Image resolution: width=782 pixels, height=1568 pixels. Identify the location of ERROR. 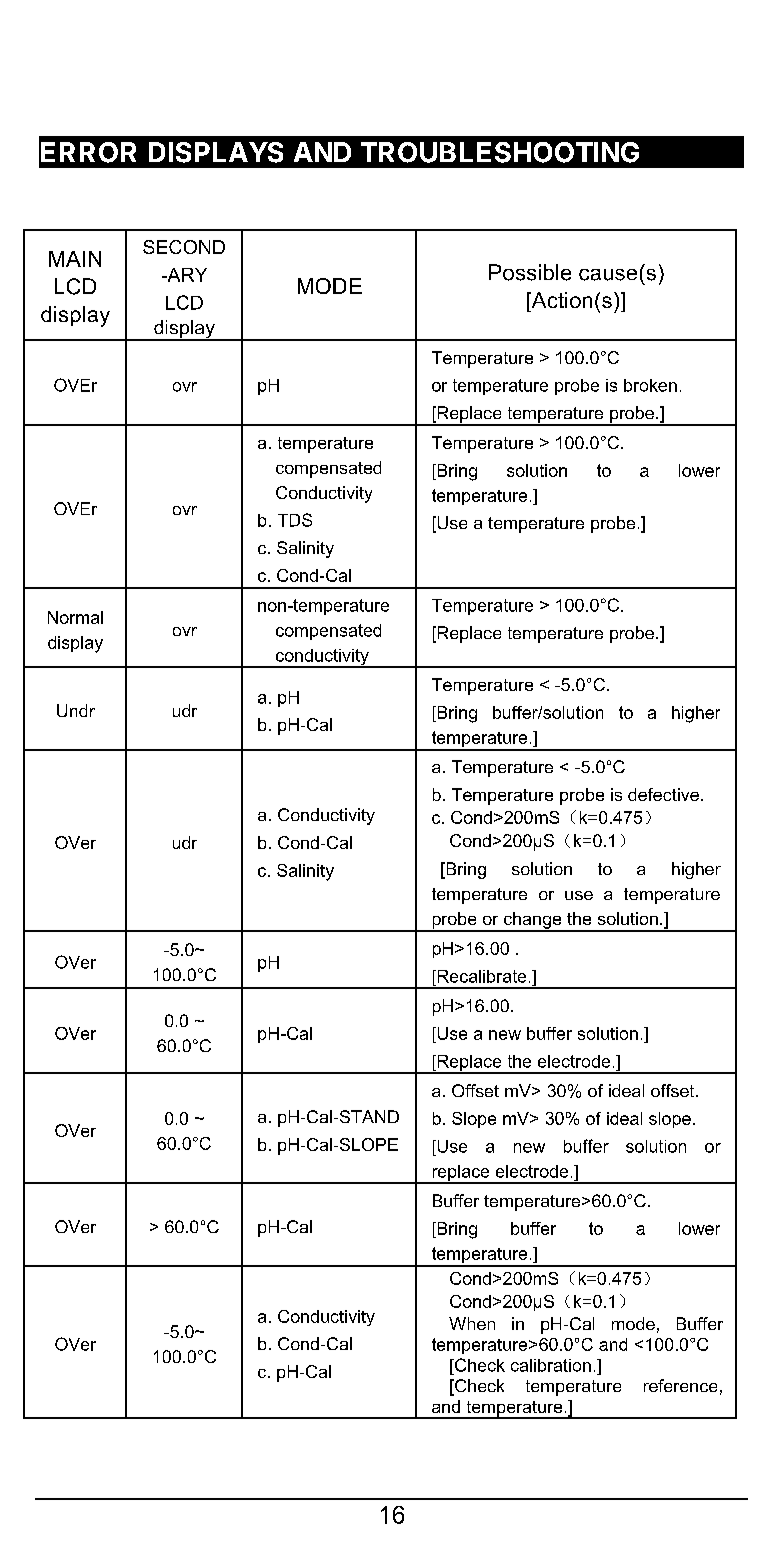
(88, 152).
